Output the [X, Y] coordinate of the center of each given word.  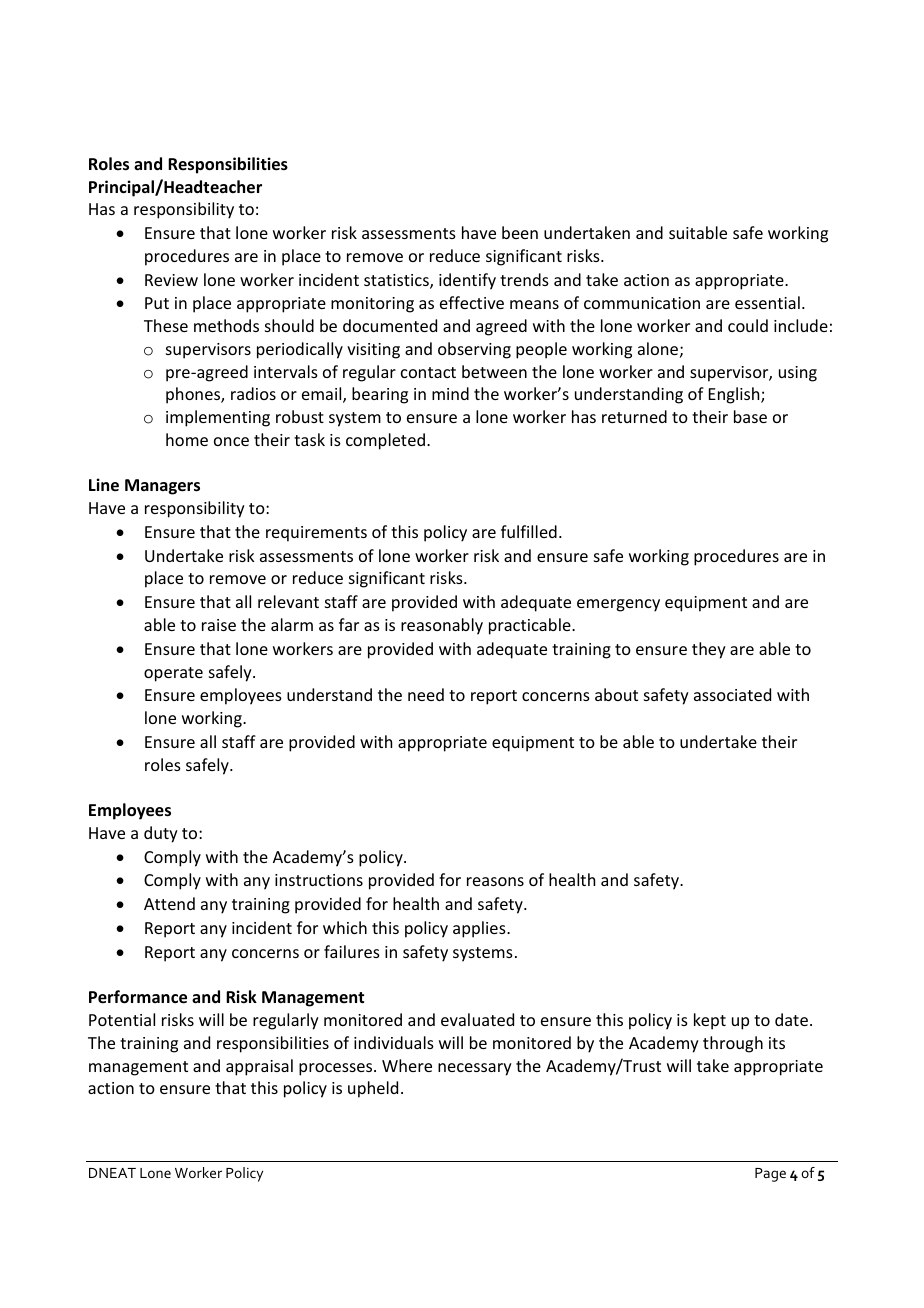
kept [710, 1021]
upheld [373, 1089]
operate [173, 674]
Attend [169, 903]
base [750, 416]
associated [732, 694]
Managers [162, 487]
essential [767, 302]
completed [385, 441]
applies [480, 929]
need [426, 694]
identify [467, 281]
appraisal [259, 1067]
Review [171, 280]
